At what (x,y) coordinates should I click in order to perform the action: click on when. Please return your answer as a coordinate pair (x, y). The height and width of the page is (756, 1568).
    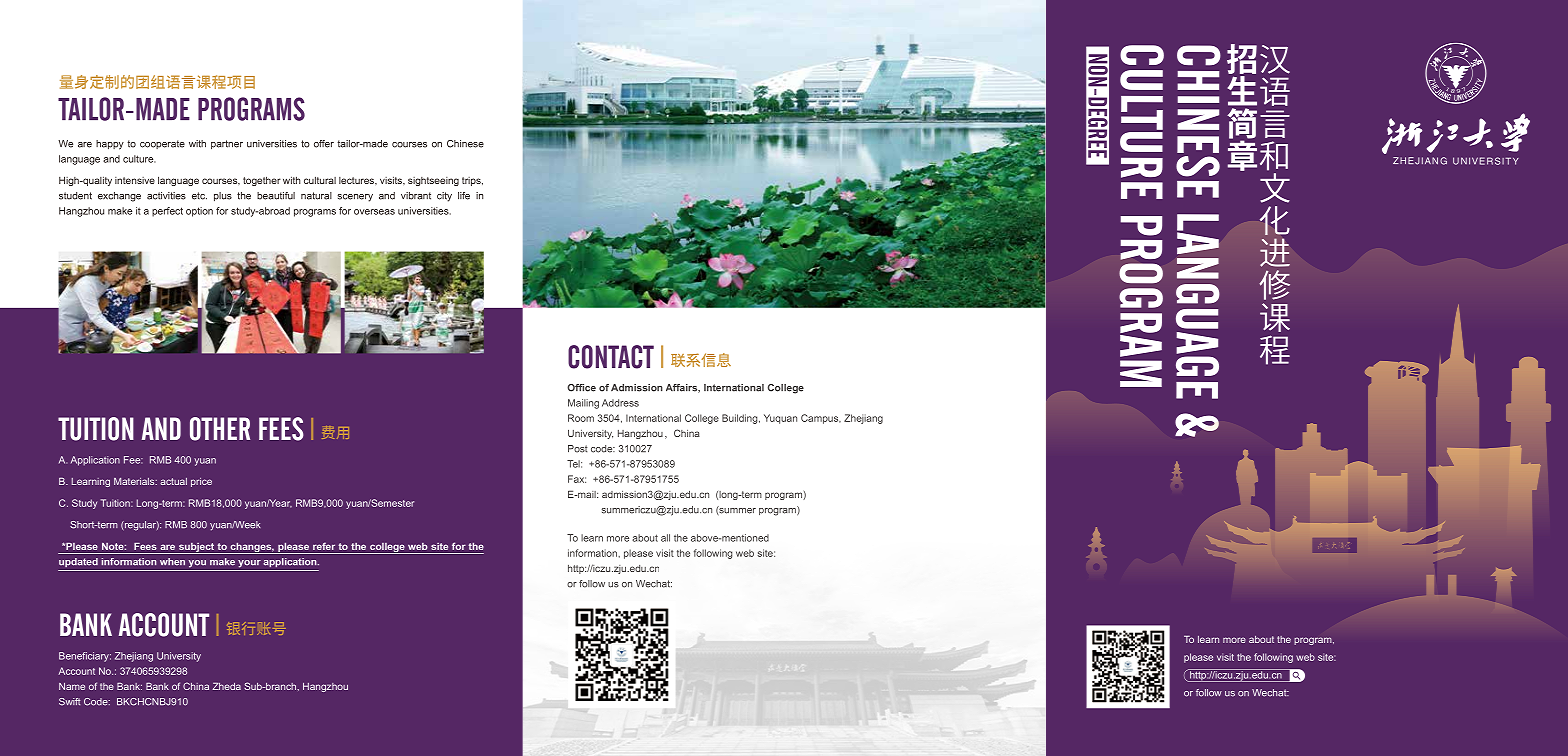
    Looking at the image, I should click on (172, 562).
